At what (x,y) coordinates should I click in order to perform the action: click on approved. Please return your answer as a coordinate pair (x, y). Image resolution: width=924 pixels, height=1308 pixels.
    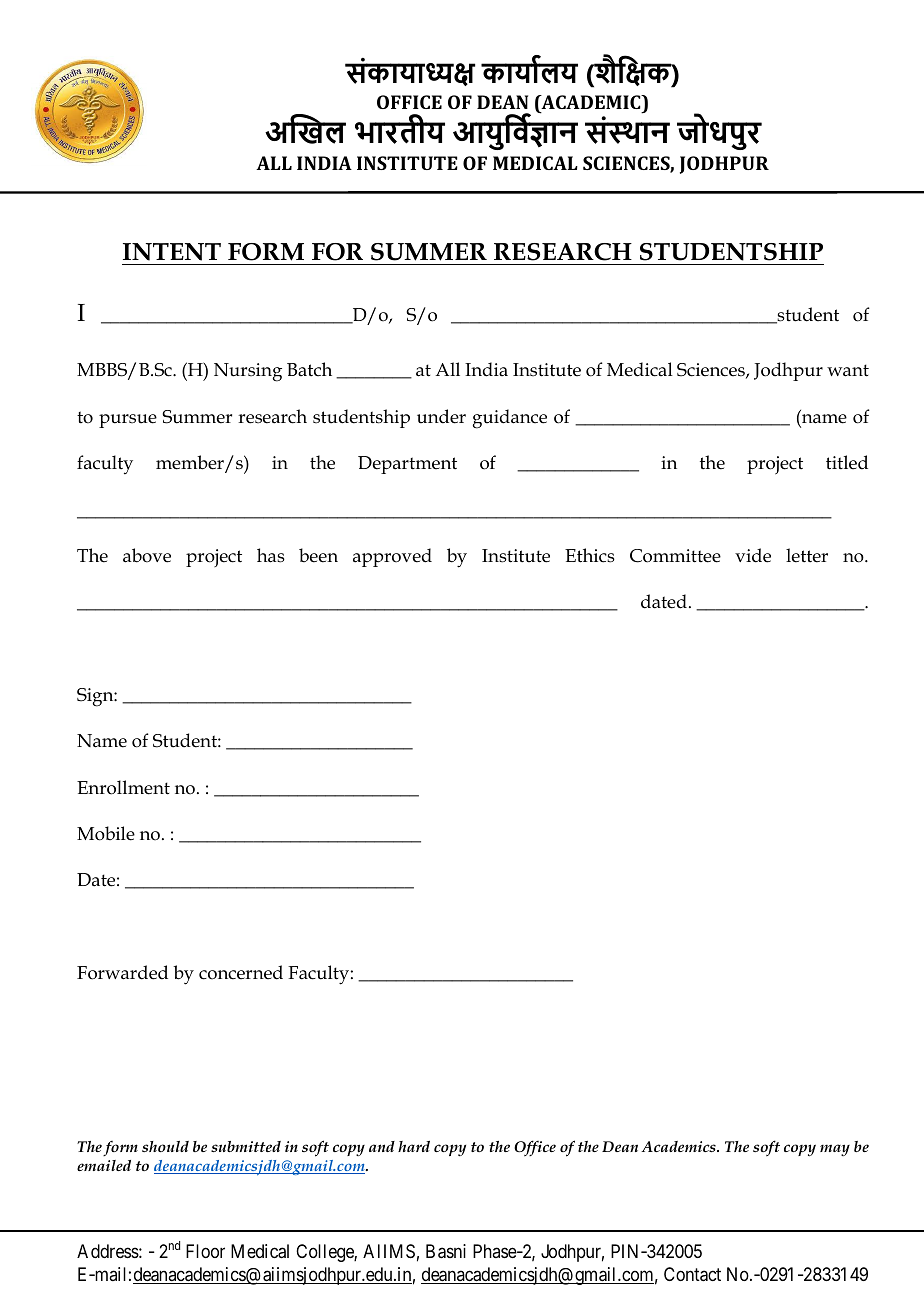
    Looking at the image, I should click on (392, 557).
